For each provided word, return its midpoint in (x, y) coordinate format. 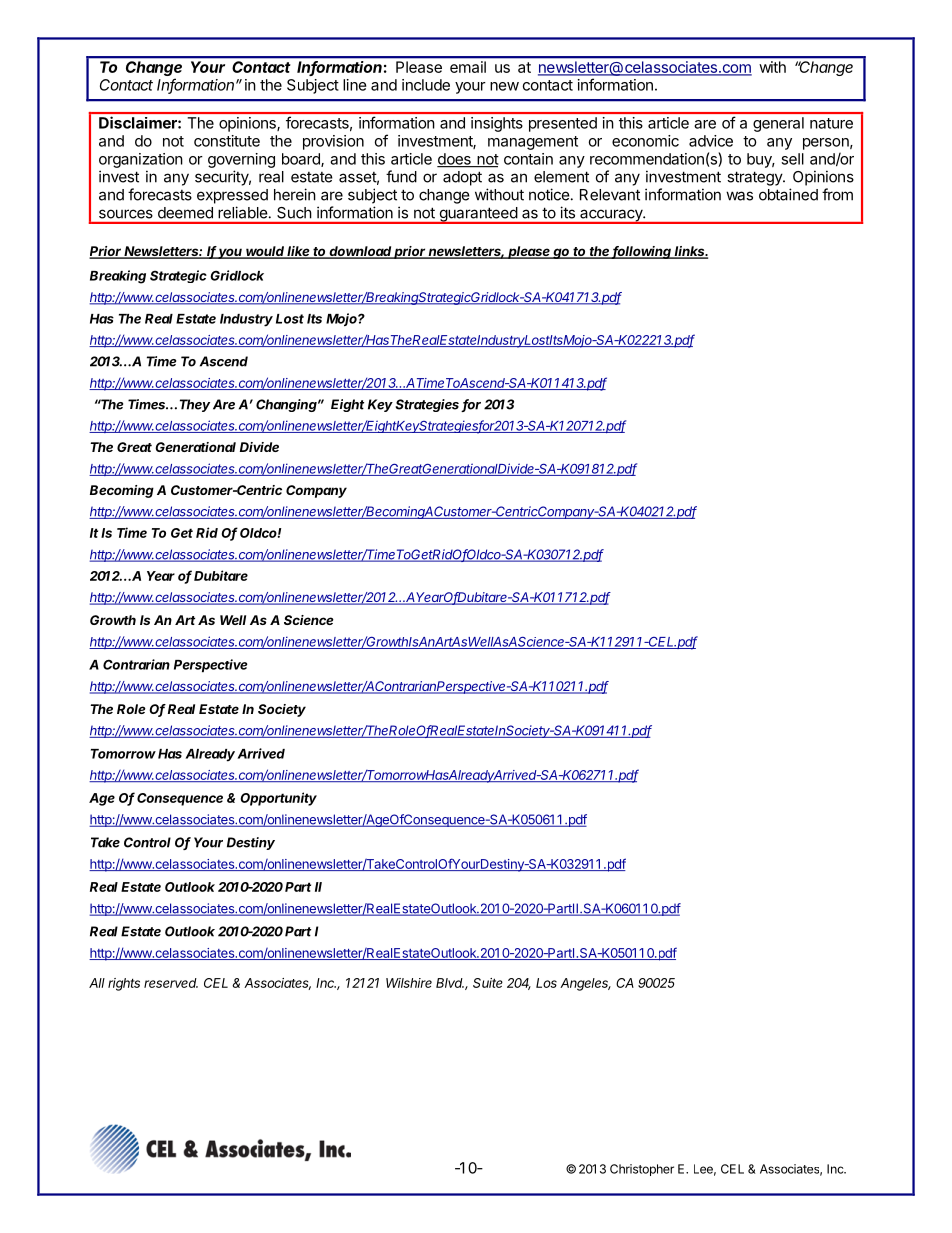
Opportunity (278, 799)
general (778, 124)
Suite (488, 983)
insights (497, 124)
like (299, 252)
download (361, 252)
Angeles (585, 984)
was (739, 196)
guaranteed (478, 215)
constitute (227, 141)
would (266, 252)
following (642, 252)
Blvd (450, 983)
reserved (171, 983)
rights (124, 984)
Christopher (642, 1170)
